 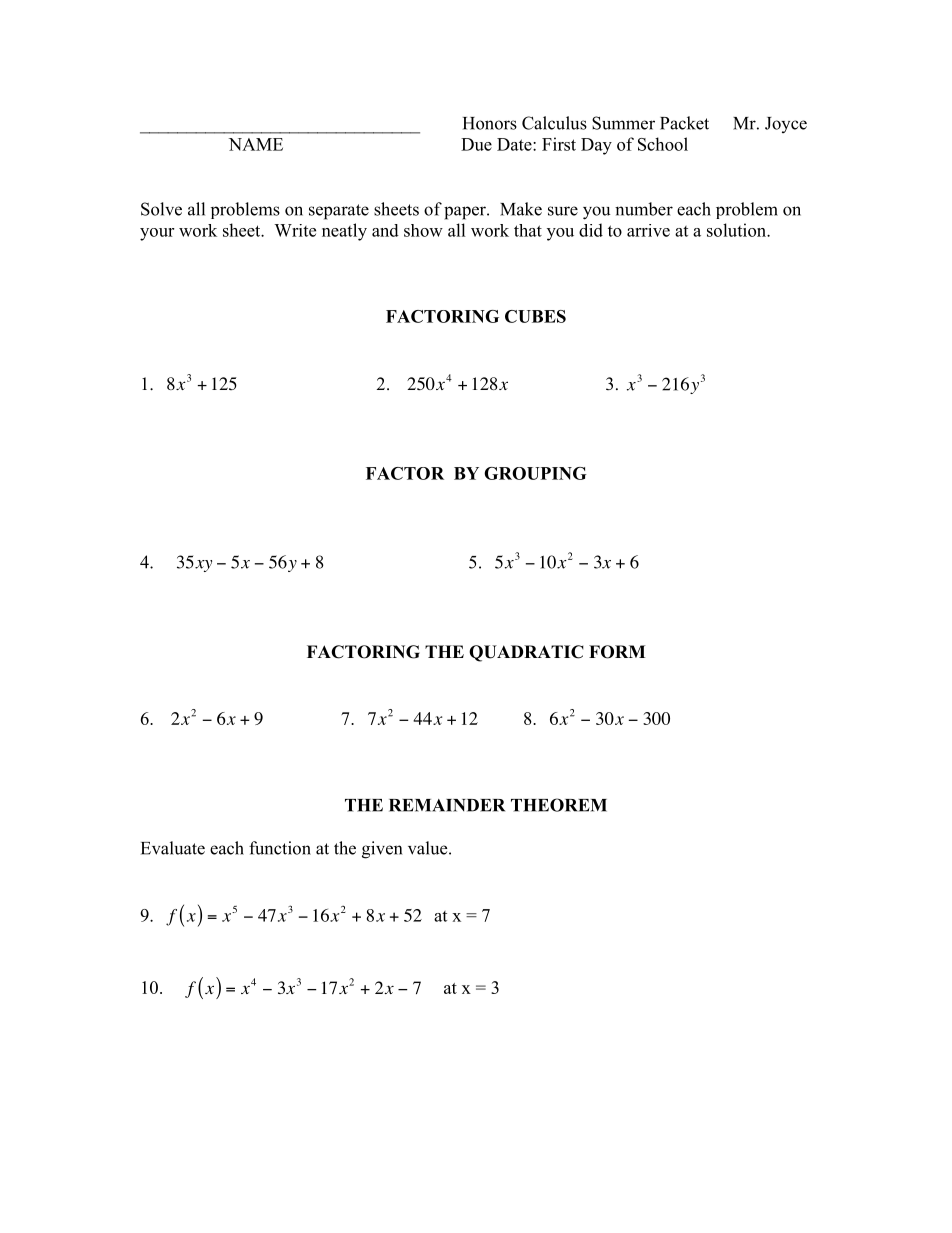 What do you see at coordinates (476, 144) in the screenshot?
I see `Due` at bounding box center [476, 144].
